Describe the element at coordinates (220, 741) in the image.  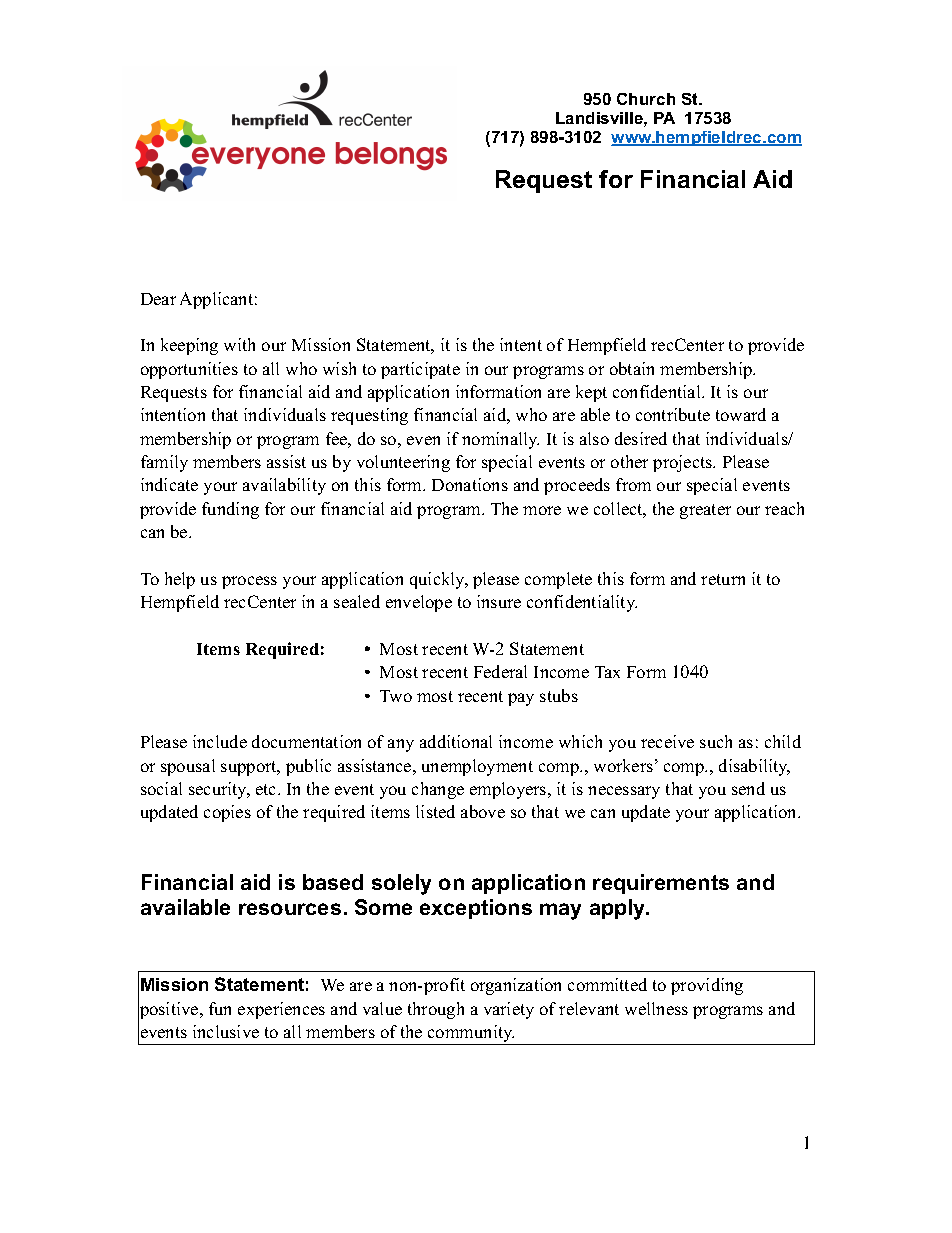
I see `include` at that location.
